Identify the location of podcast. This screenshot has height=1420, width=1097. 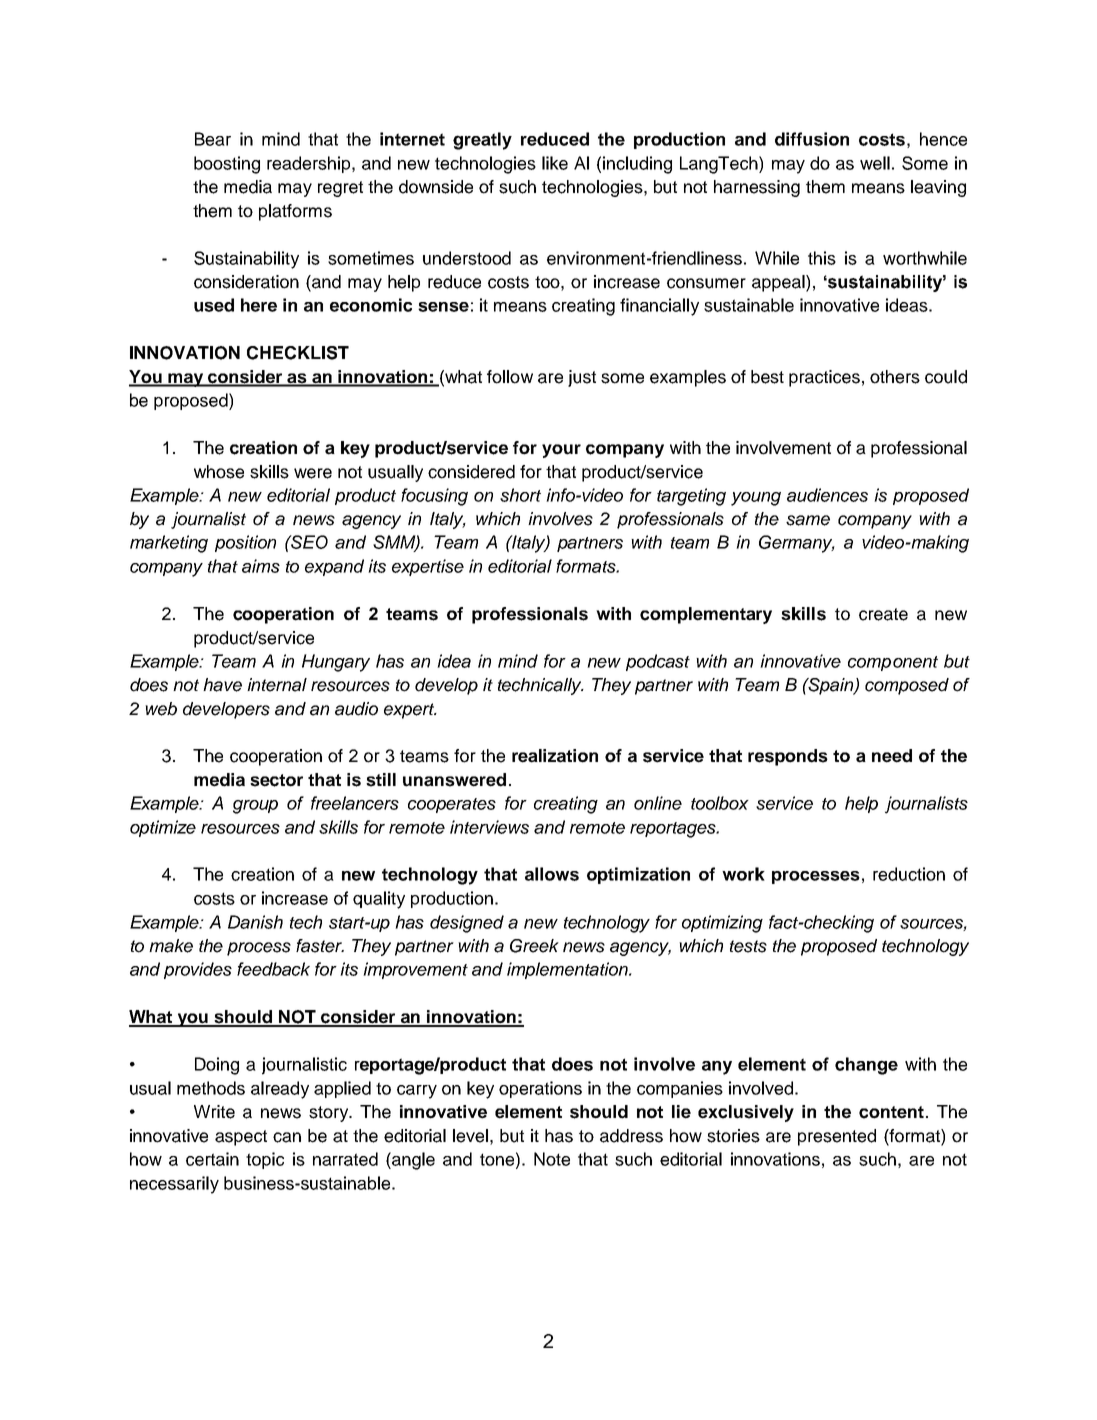
(658, 662).
